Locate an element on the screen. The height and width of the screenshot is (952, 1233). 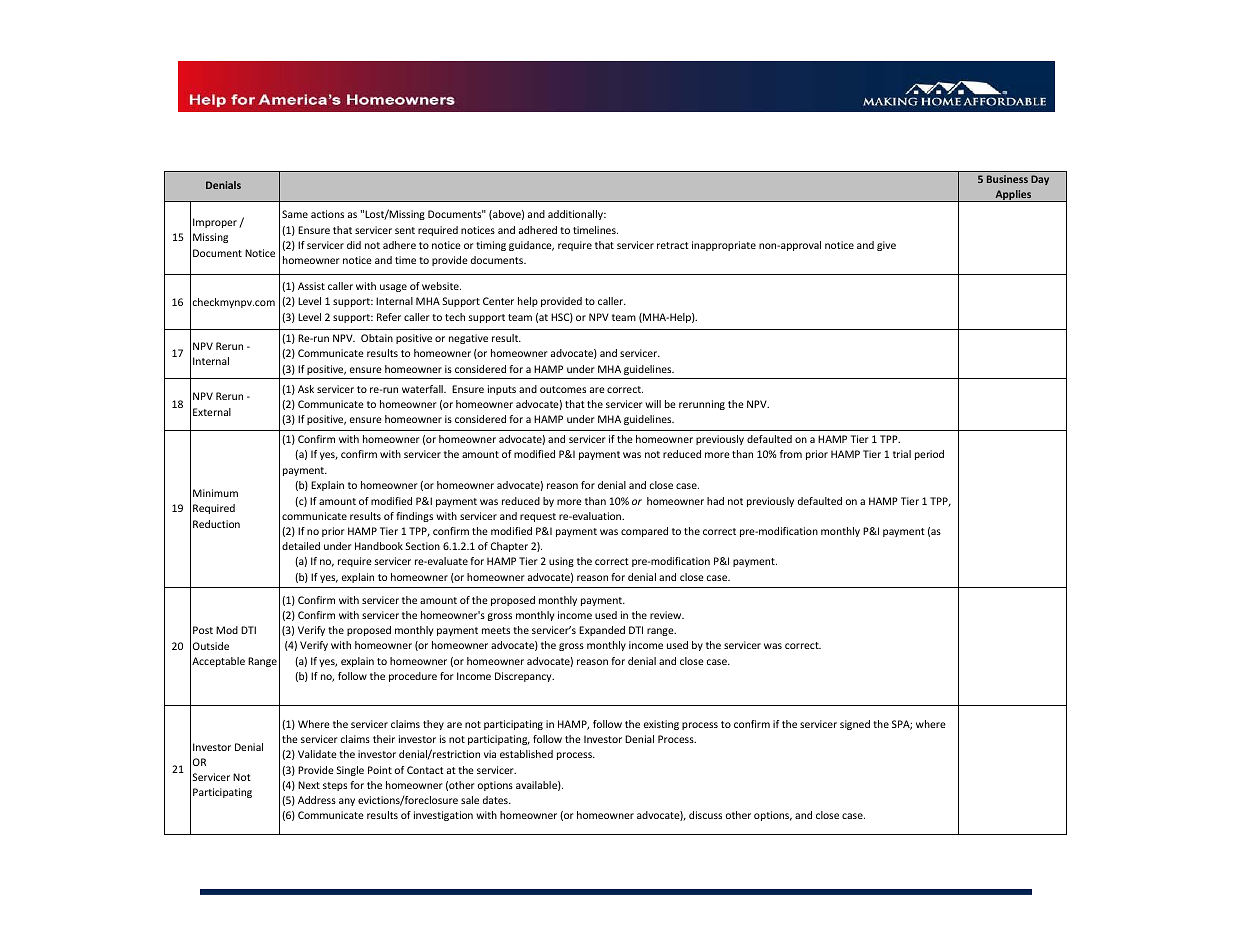
Center is located at coordinates (498, 301).
